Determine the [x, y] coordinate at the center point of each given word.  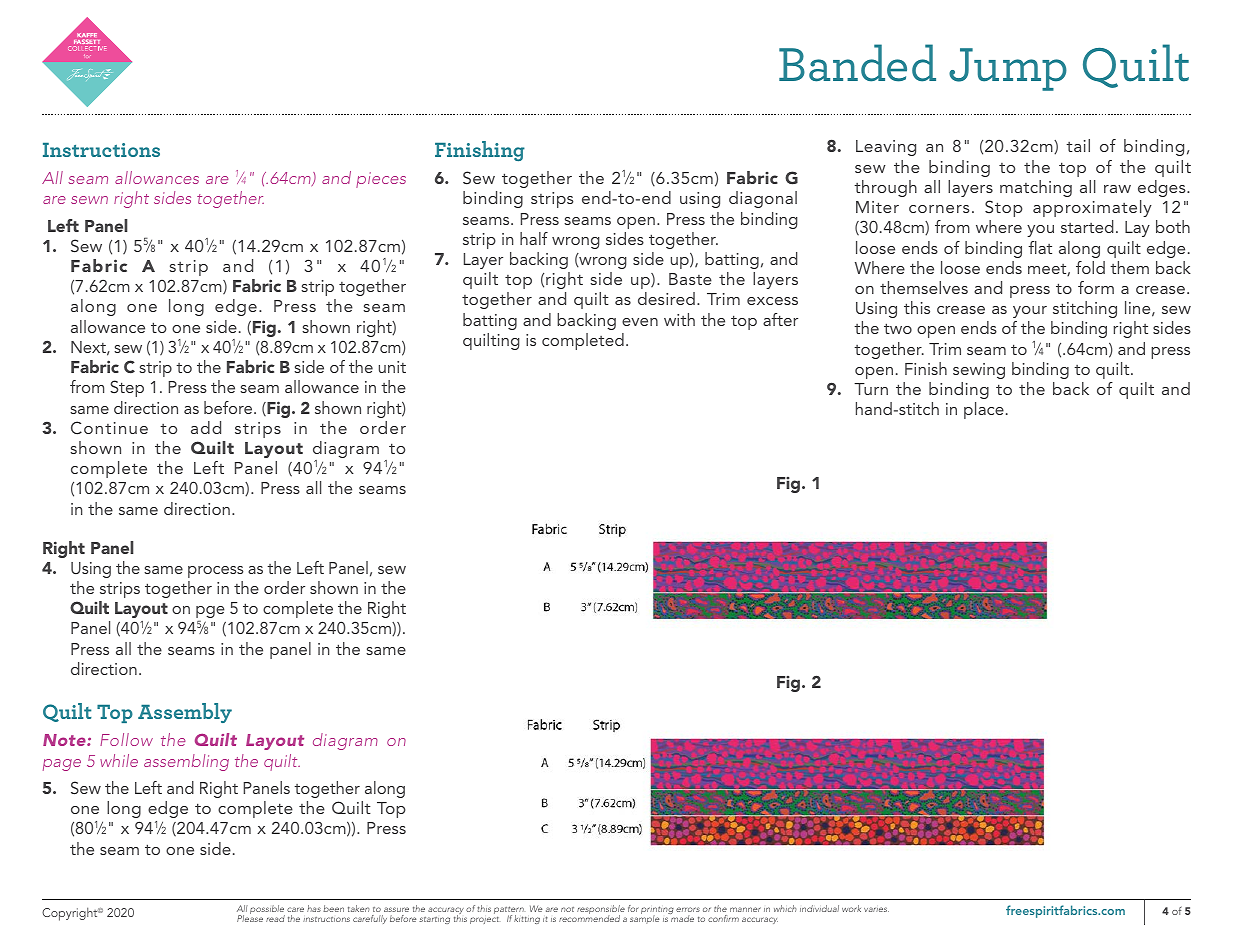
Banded [857, 63]
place [984, 410]
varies [876, 909]
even [640, 322]
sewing [979, 371]
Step [127, 388]
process [215, 572]
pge [210, 613]
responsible [601, 911]
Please [250, 917]
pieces [381, 180]
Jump [1008, 69]
